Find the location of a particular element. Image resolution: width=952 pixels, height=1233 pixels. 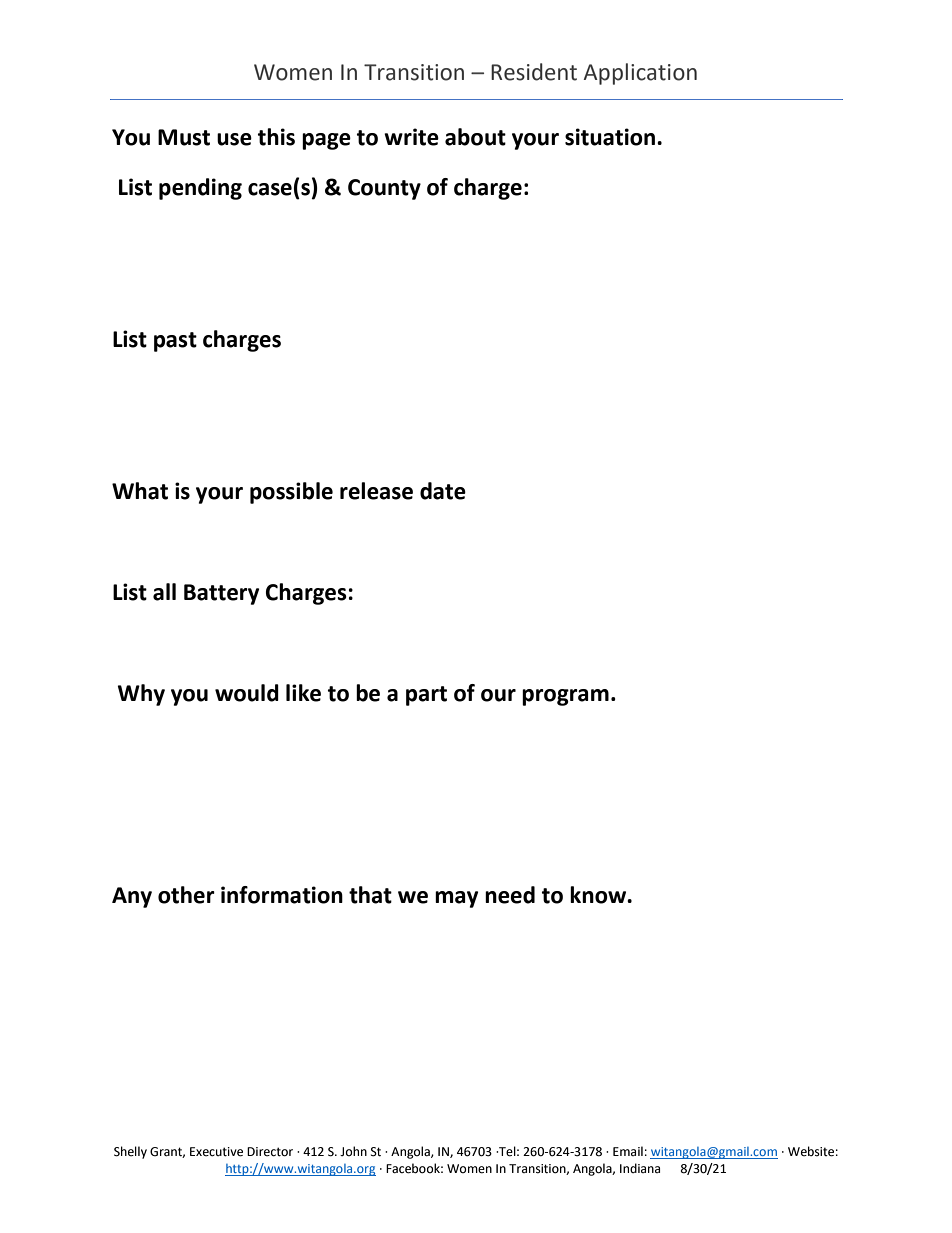

Must is located at coordinates (184, 137).
